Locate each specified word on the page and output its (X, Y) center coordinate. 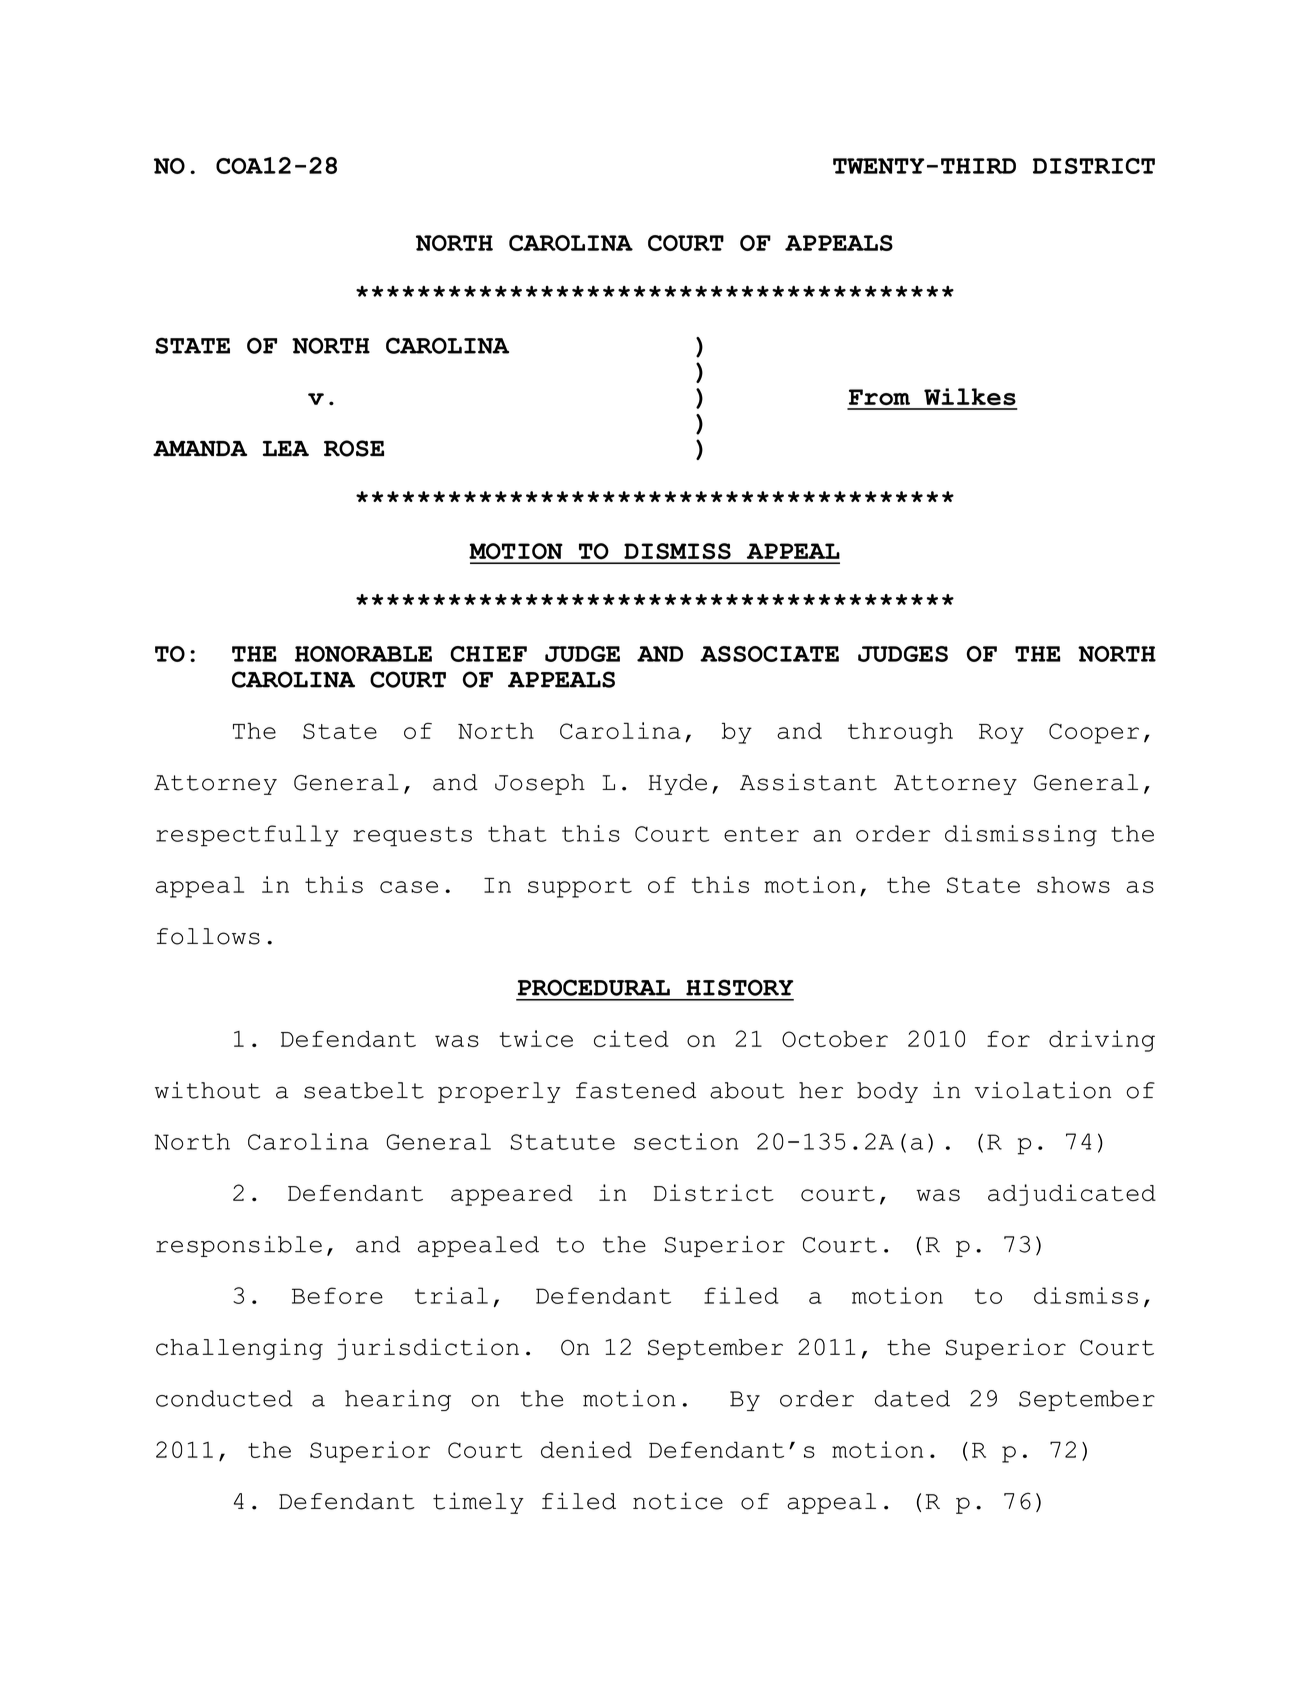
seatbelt (364, 1090)
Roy (1001, 734)
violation (1043, 1090)
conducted (224, 1398)
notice (678, 1501)
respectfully (247, 836)
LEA (286, 448)
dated (912, 1398)
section (686, 1141)
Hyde (677, 784)
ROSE (354, 448)
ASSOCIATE (769, 654)
